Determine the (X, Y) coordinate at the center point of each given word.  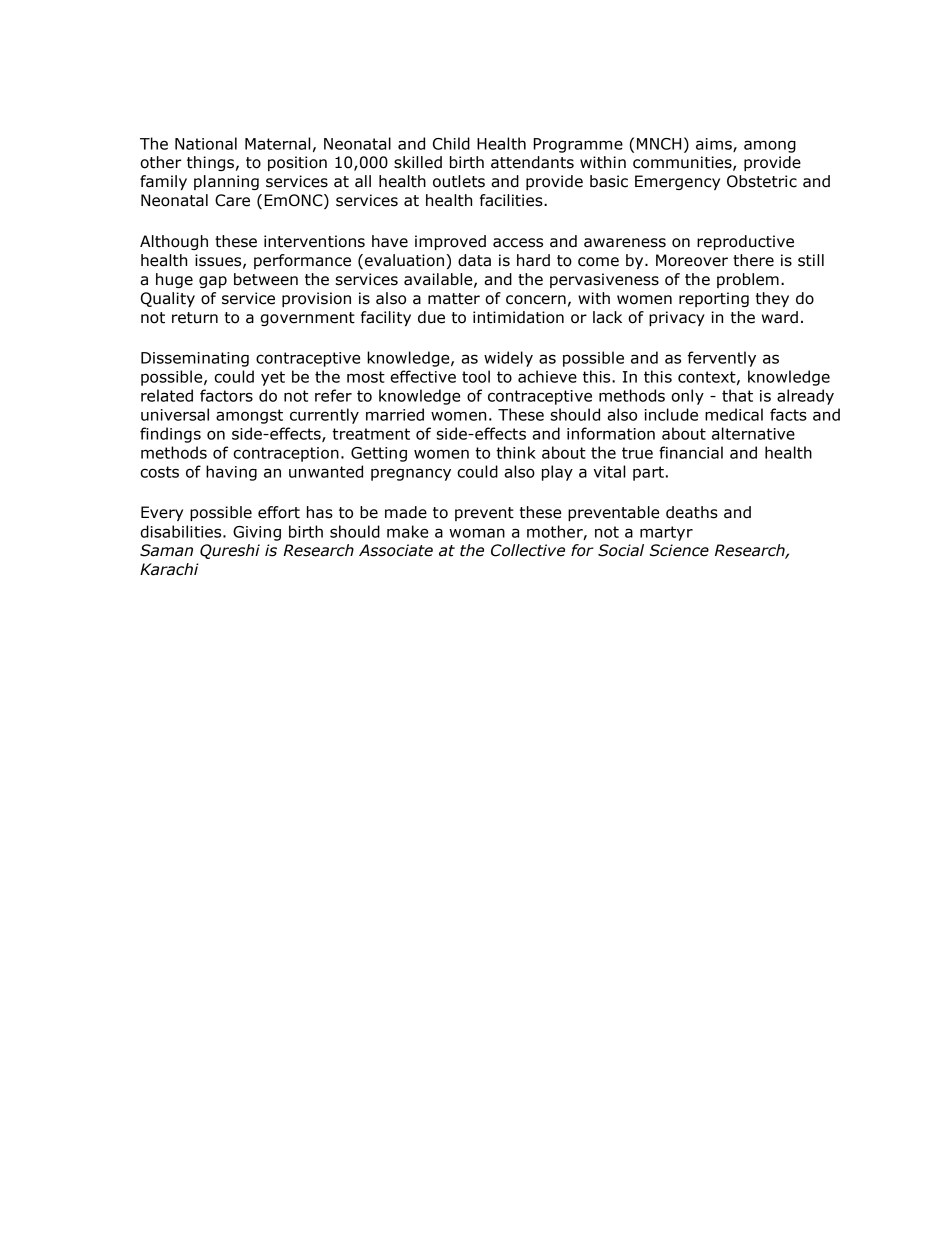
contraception (286, 454)
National (206, 143)
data (474, 260)
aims (715, 145)
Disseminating (195, 359)
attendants (532, 162)
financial (691, 452)
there (753, 260)
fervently (722, 359)
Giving (257, 533)
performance (302, 261)
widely (508, 359)
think (516, 452)
